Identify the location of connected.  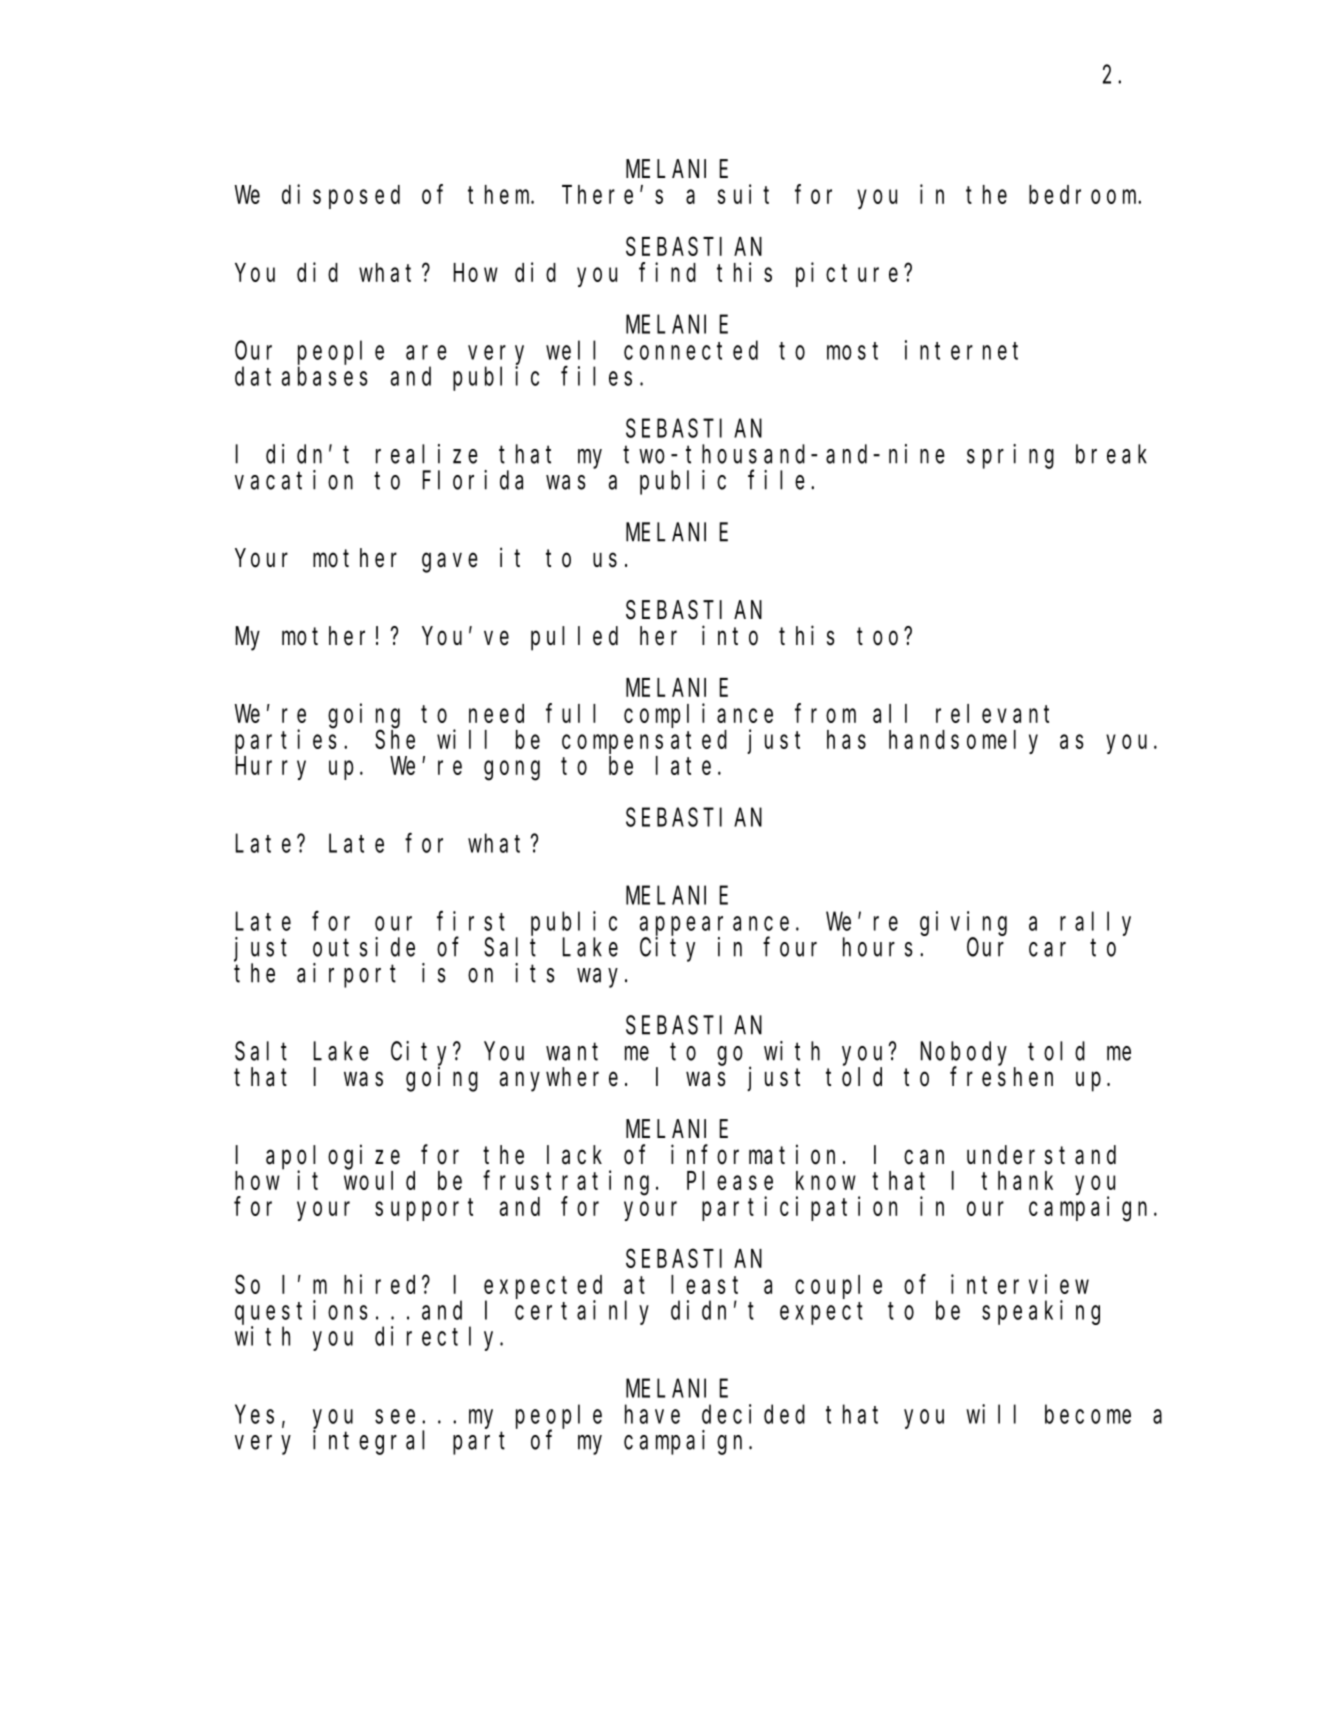
(691, 350).
